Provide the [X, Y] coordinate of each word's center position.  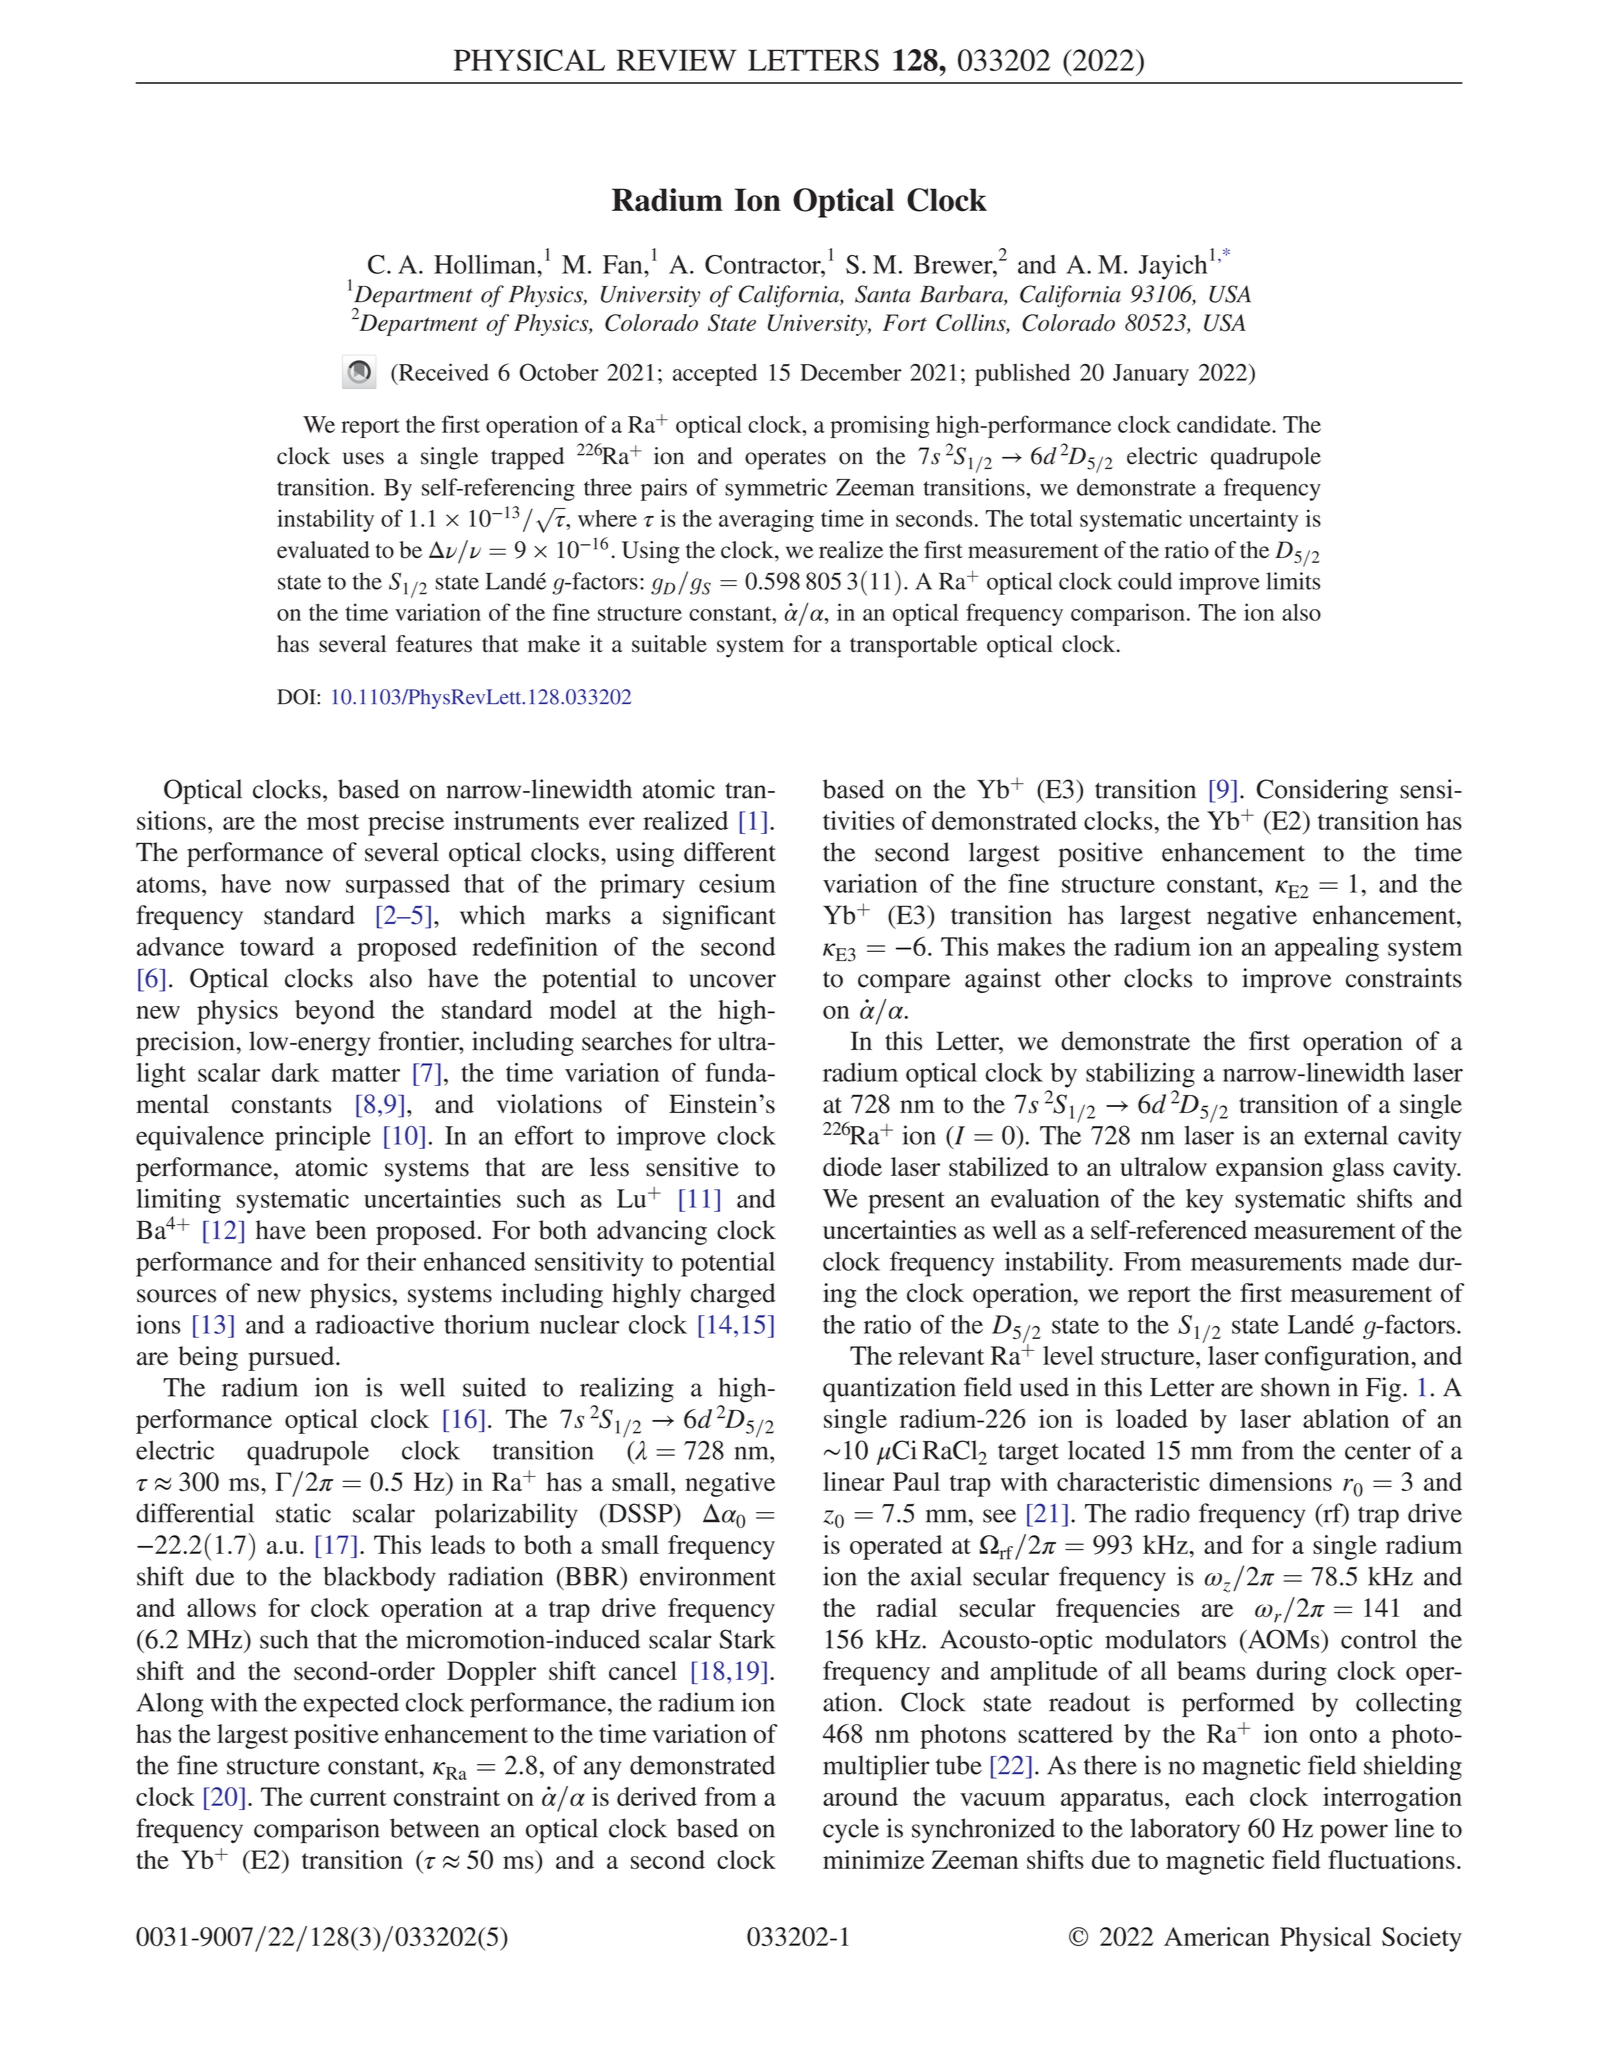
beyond [335, 1012]
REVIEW [677, 60]
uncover [732, 981]
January [1151, 375]
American [1217, 1936]
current [348, 1798]
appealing [1327, 949]
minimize [874, 1859]
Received [442, 372]
